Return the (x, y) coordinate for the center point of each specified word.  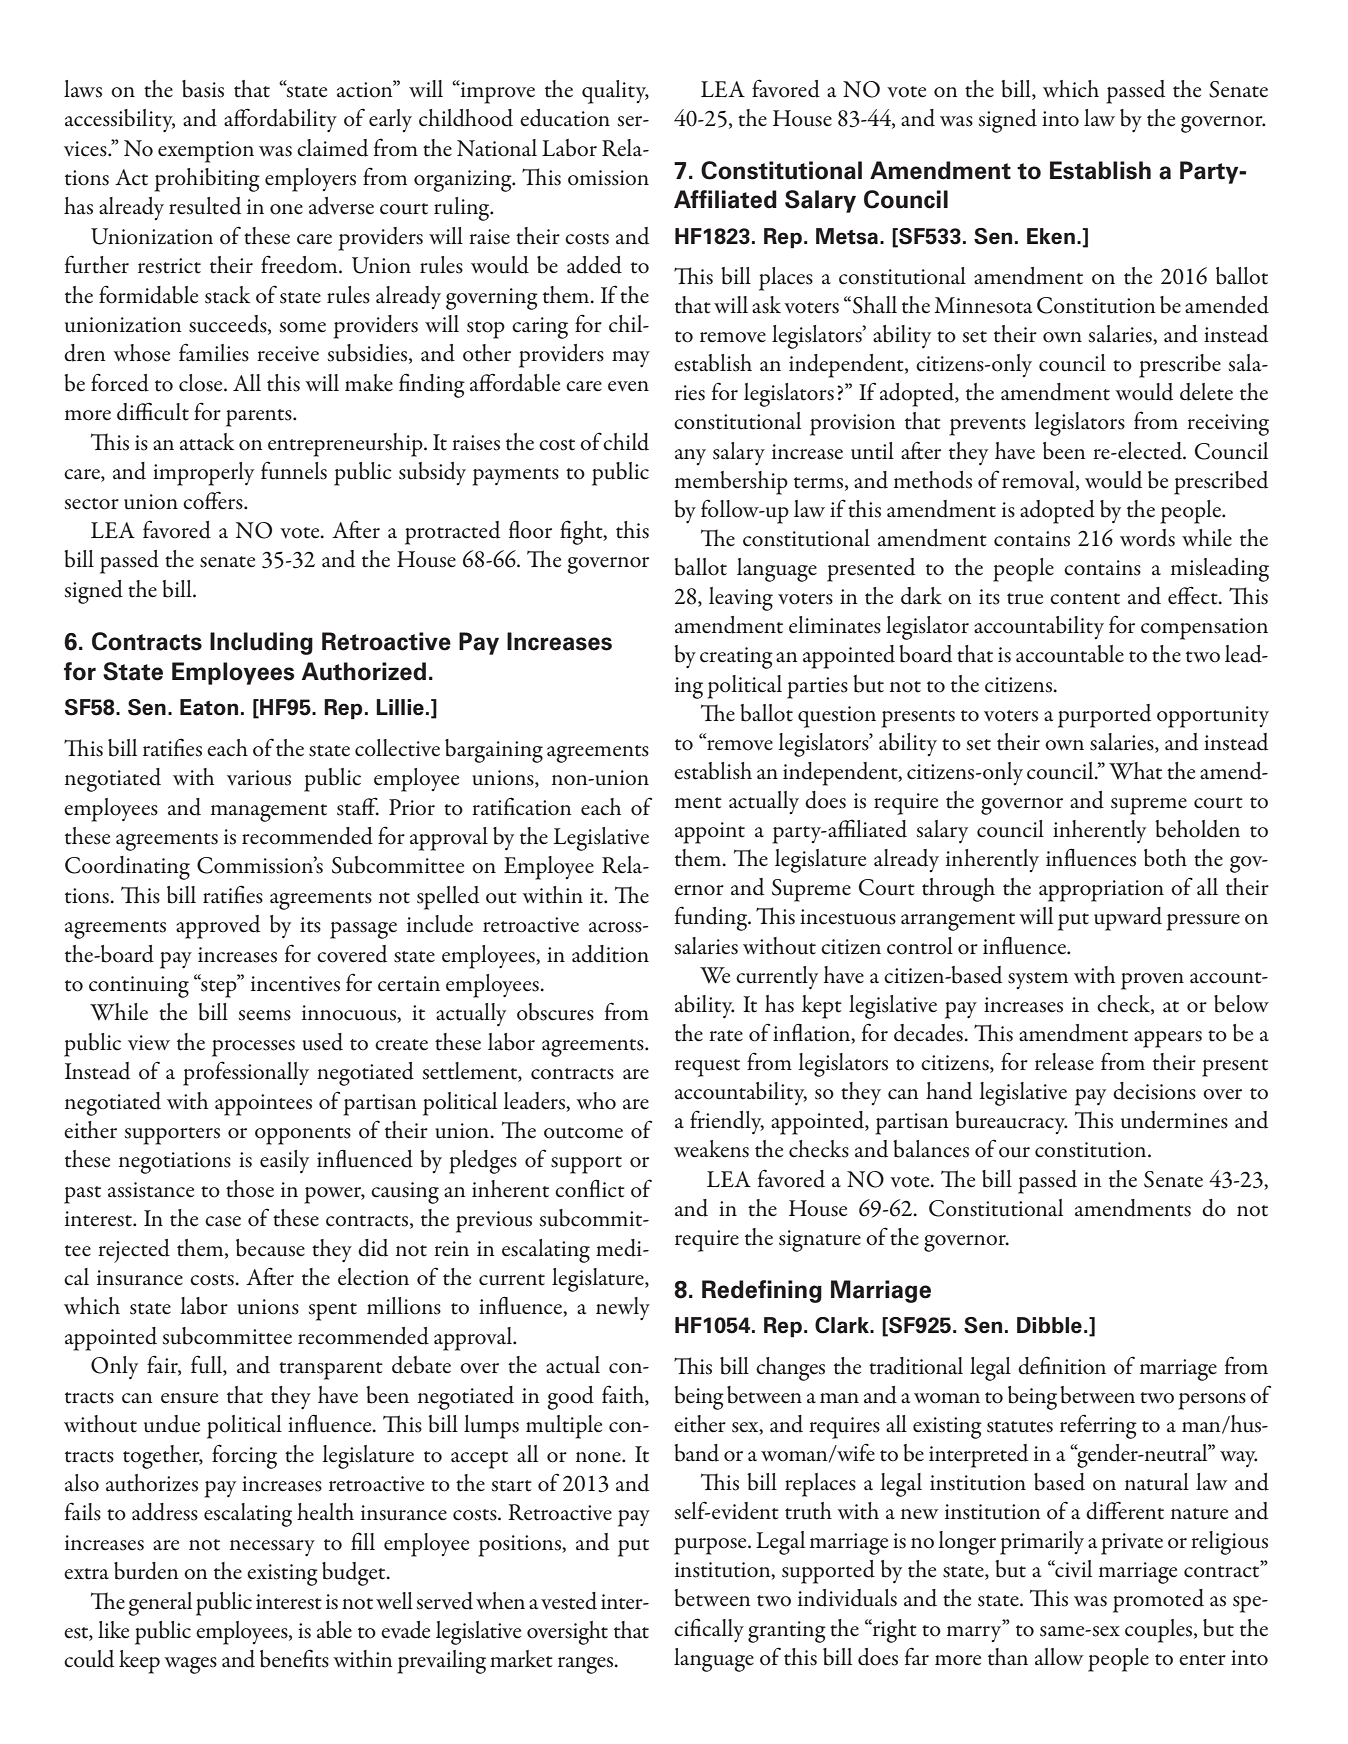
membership (731, 483)
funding (712, 918)
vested (569, 1601)
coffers (214, 500)
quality (615, 92)
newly (623, 1308)
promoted (1158, 1601)
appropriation (1101, 891)
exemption (206, 152)
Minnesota (983, 305)
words (1147, 538)
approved (218, 927)
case (223, 1221)
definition (1062, 1365)
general (160, 1604)
